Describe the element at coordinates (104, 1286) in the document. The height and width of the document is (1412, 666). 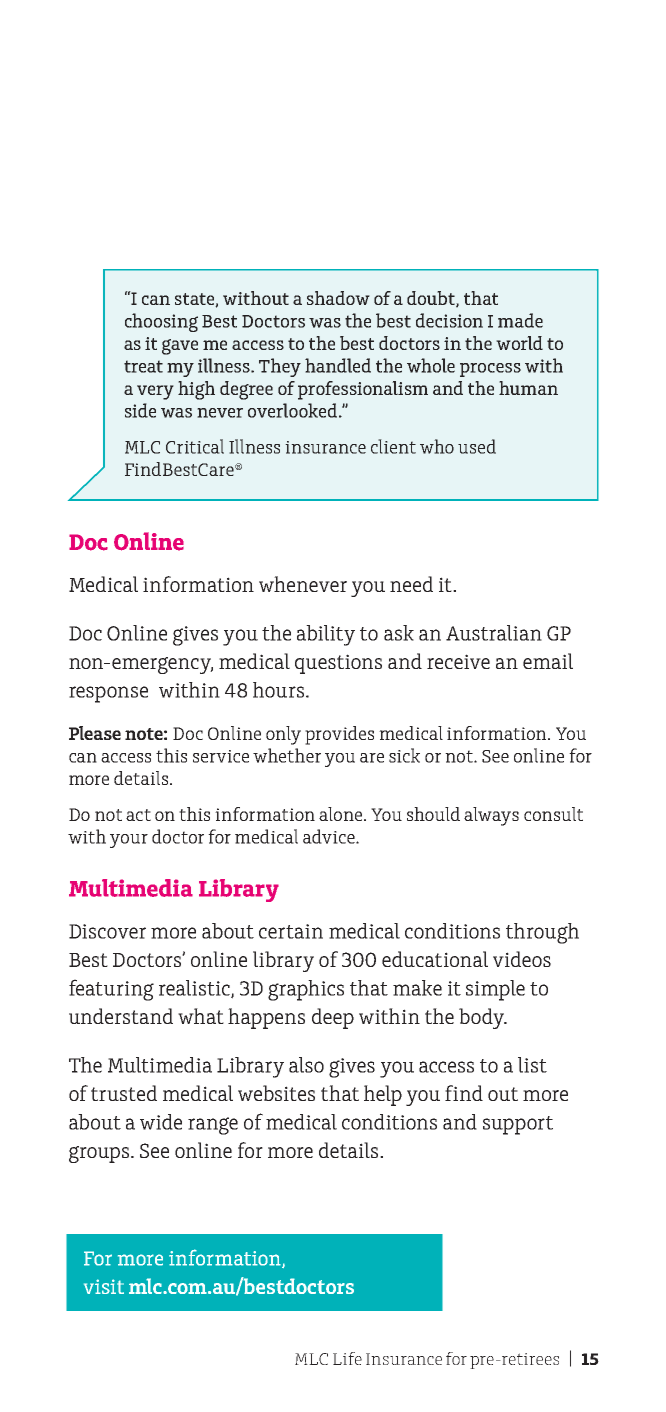
I see `visit` at that location.
